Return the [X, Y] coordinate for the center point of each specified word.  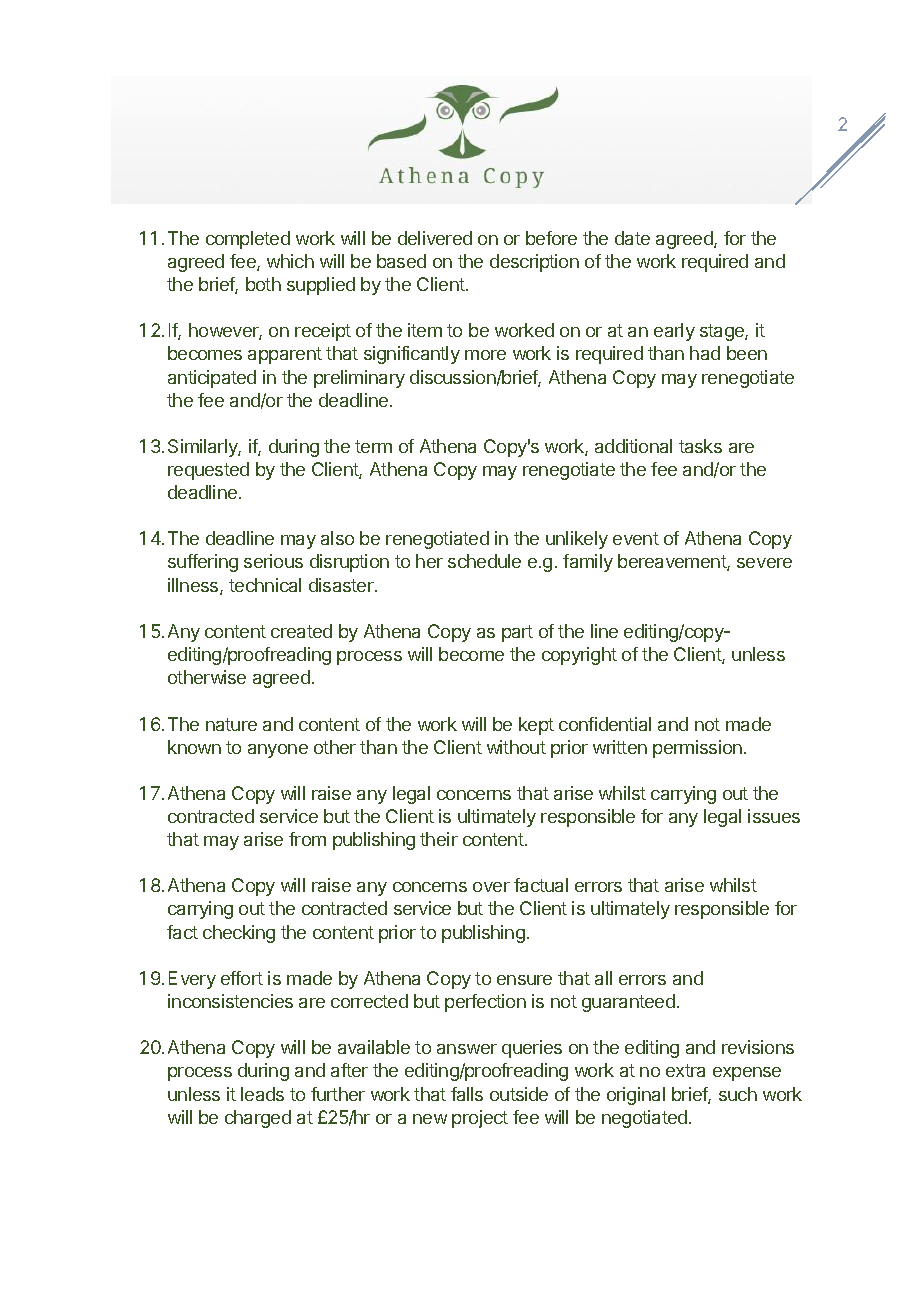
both [263, 284]
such [738, 1094]
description [534, 263]
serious [273, 561]
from [307, 839]
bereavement [673, 562]
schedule [484, 561]
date [632, 238]
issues [774, 816]
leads [262, 1094]
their [439, 839]
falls [467, 1094]
